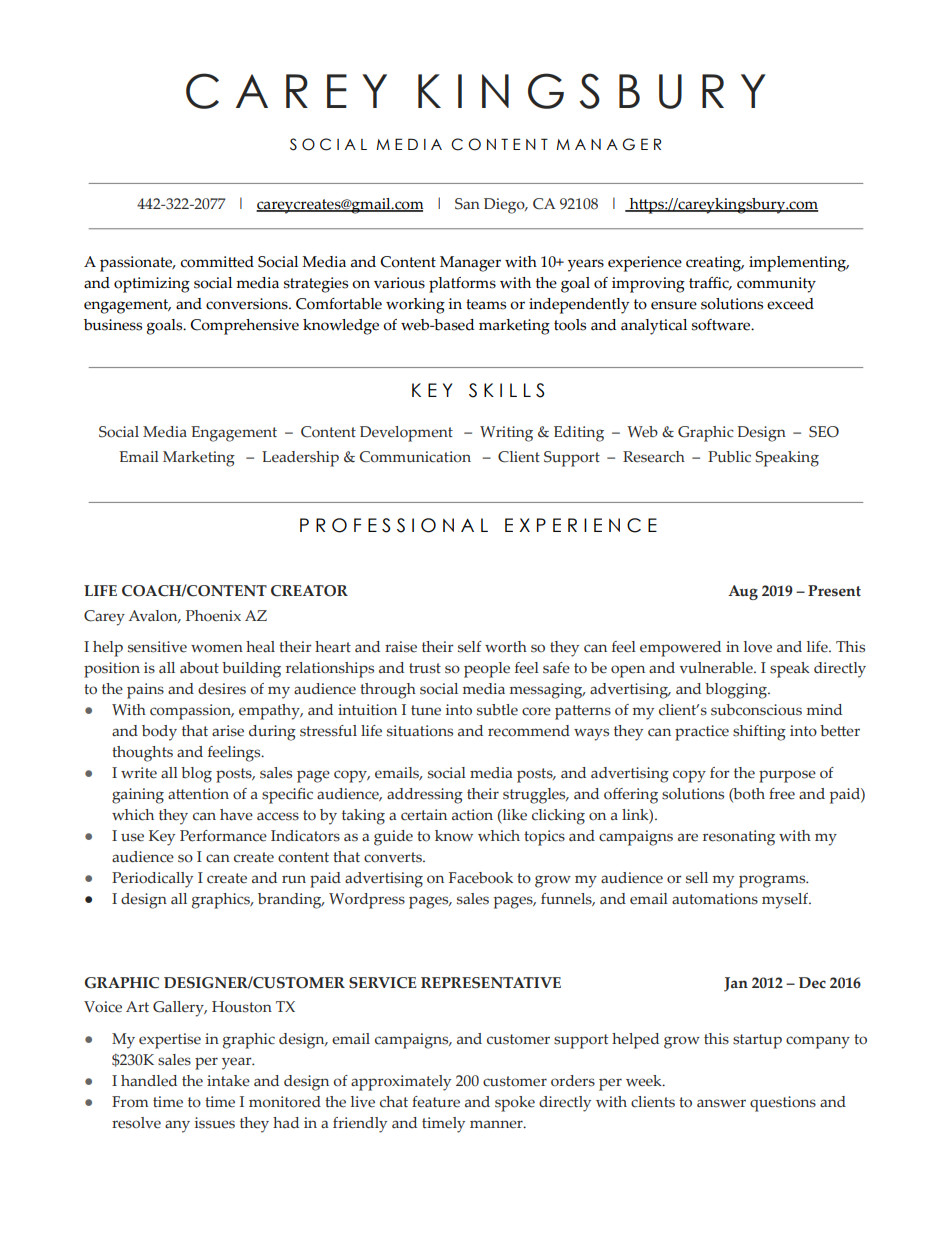  I want to click on creating, so click(715, 264).
